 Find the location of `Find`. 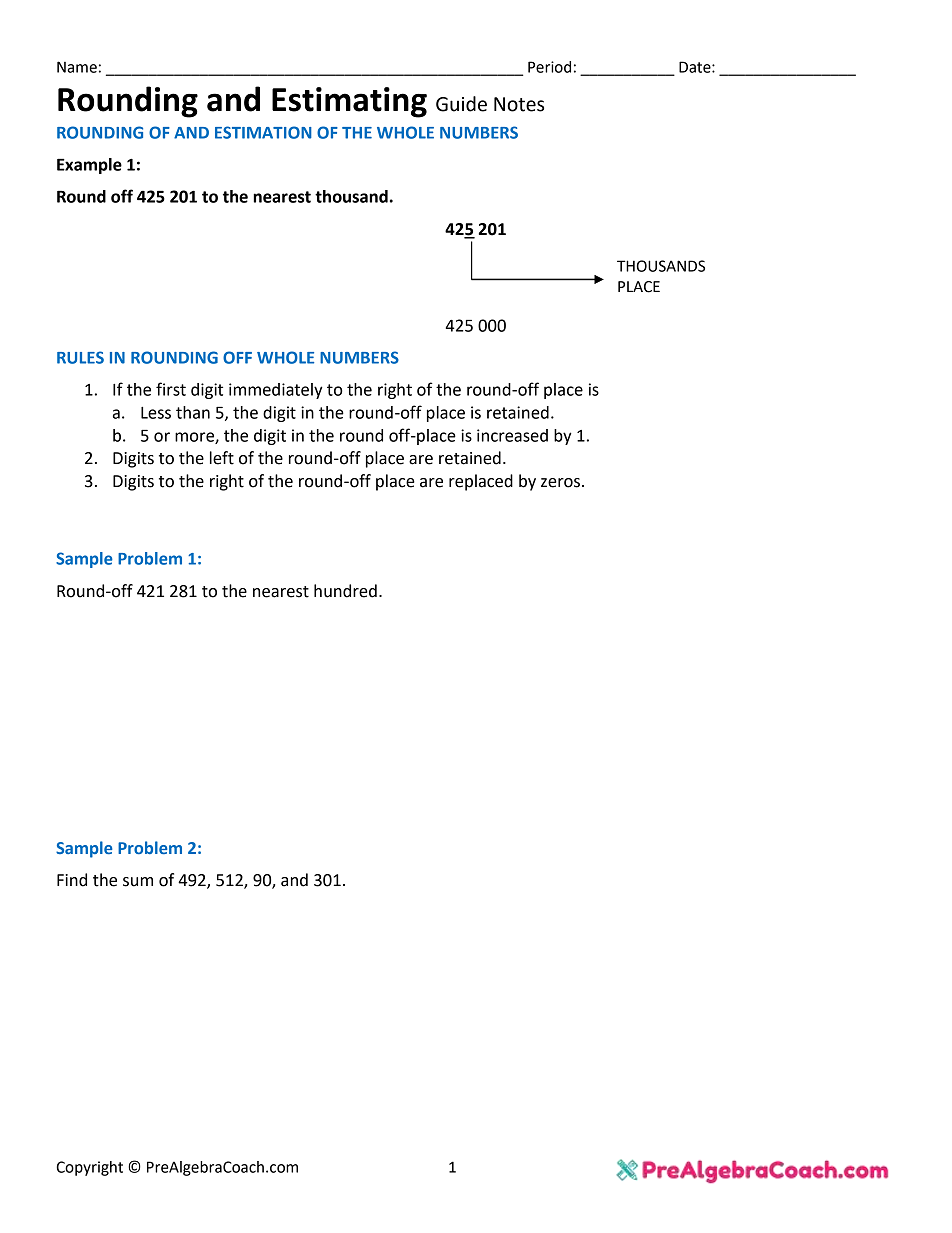

Find is located at coordinates (72, 880).
